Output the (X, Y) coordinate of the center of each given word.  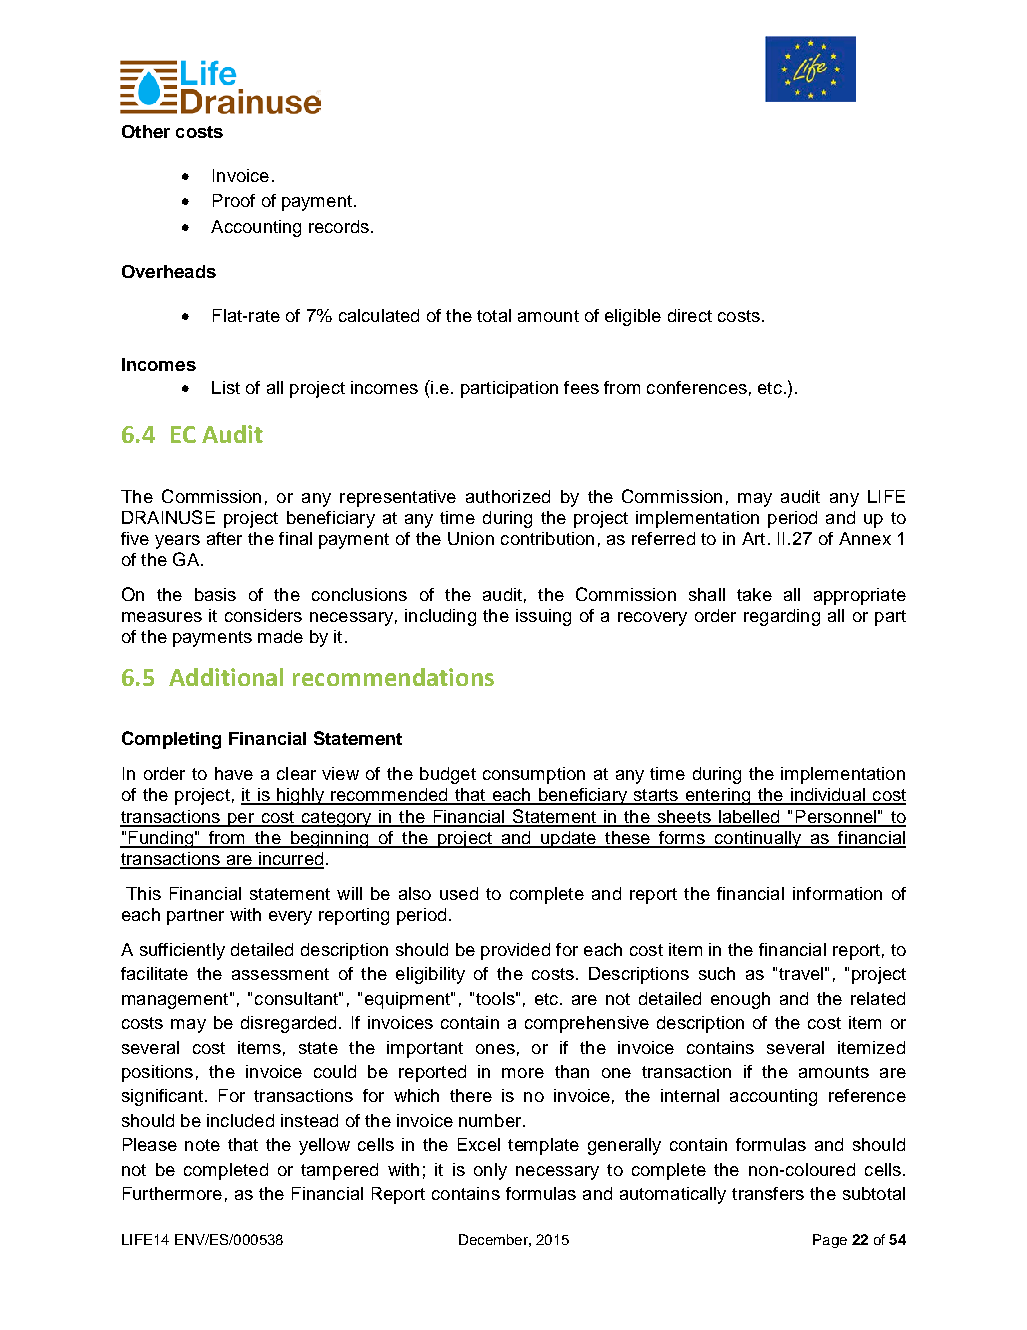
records (339, 226)
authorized (508, 496)
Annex (865, 538)
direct (690, 315)
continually (758, 839)
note (202, 1145)
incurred (290, 860)
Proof (234, 200)
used (459, 893)
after (224, 538)
